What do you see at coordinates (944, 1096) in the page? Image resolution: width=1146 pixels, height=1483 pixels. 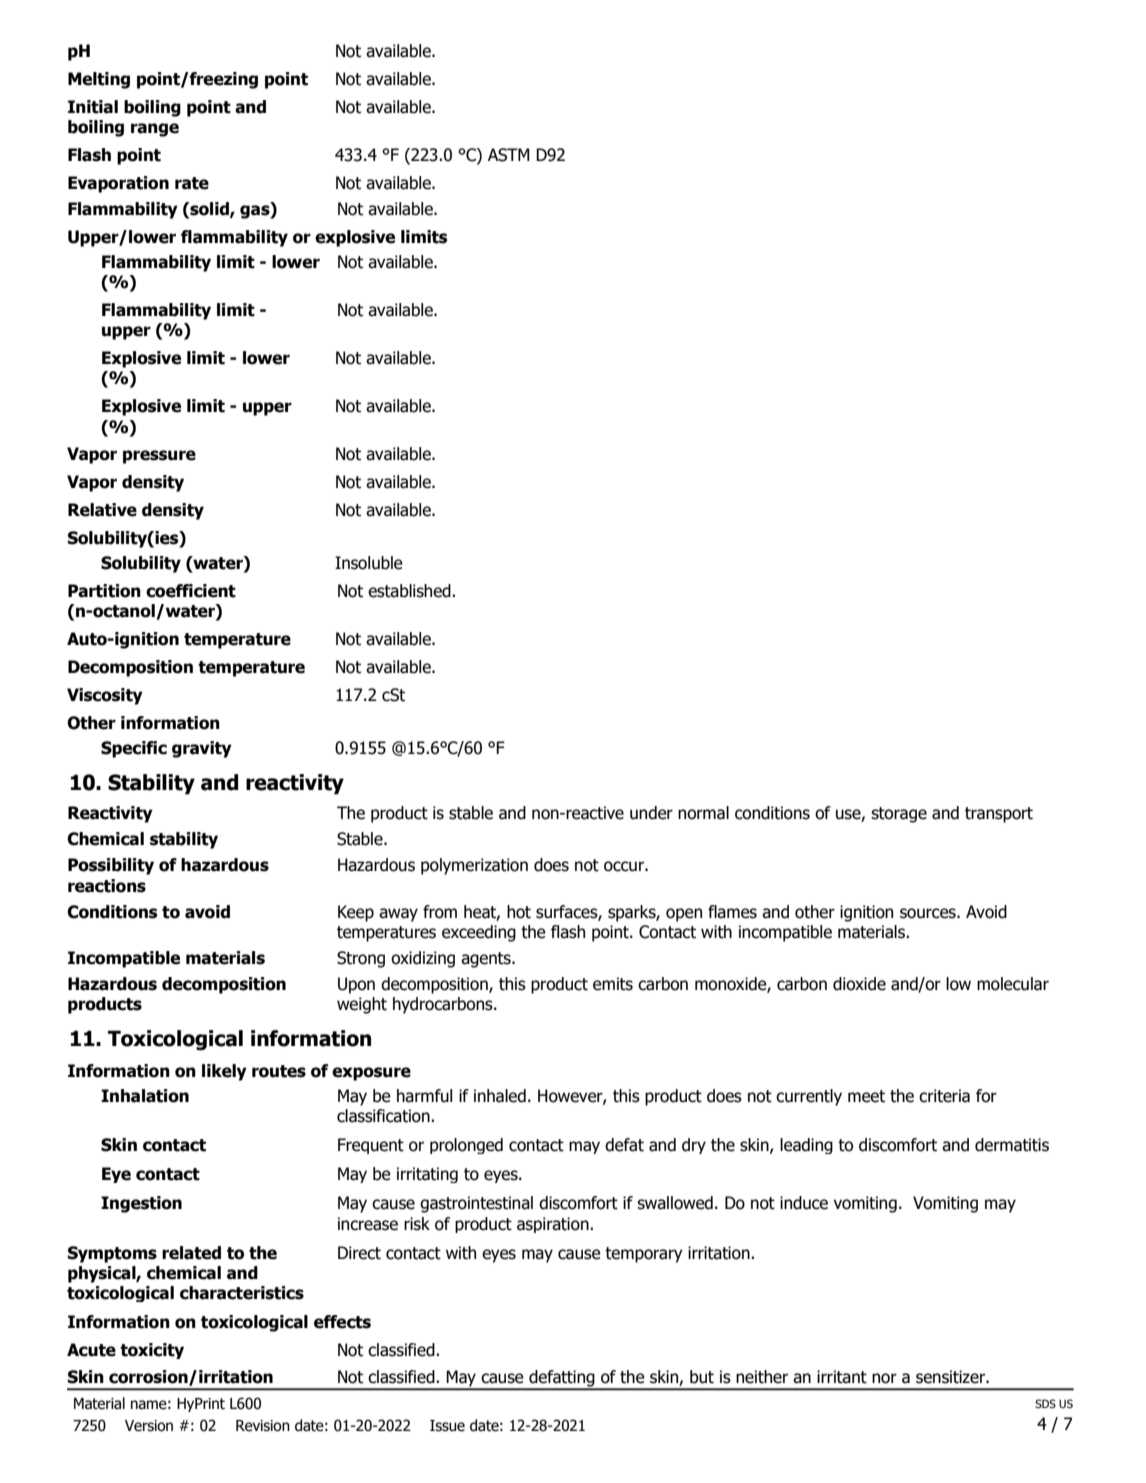 I see `criteria` at bounding box center [944, 1096].
